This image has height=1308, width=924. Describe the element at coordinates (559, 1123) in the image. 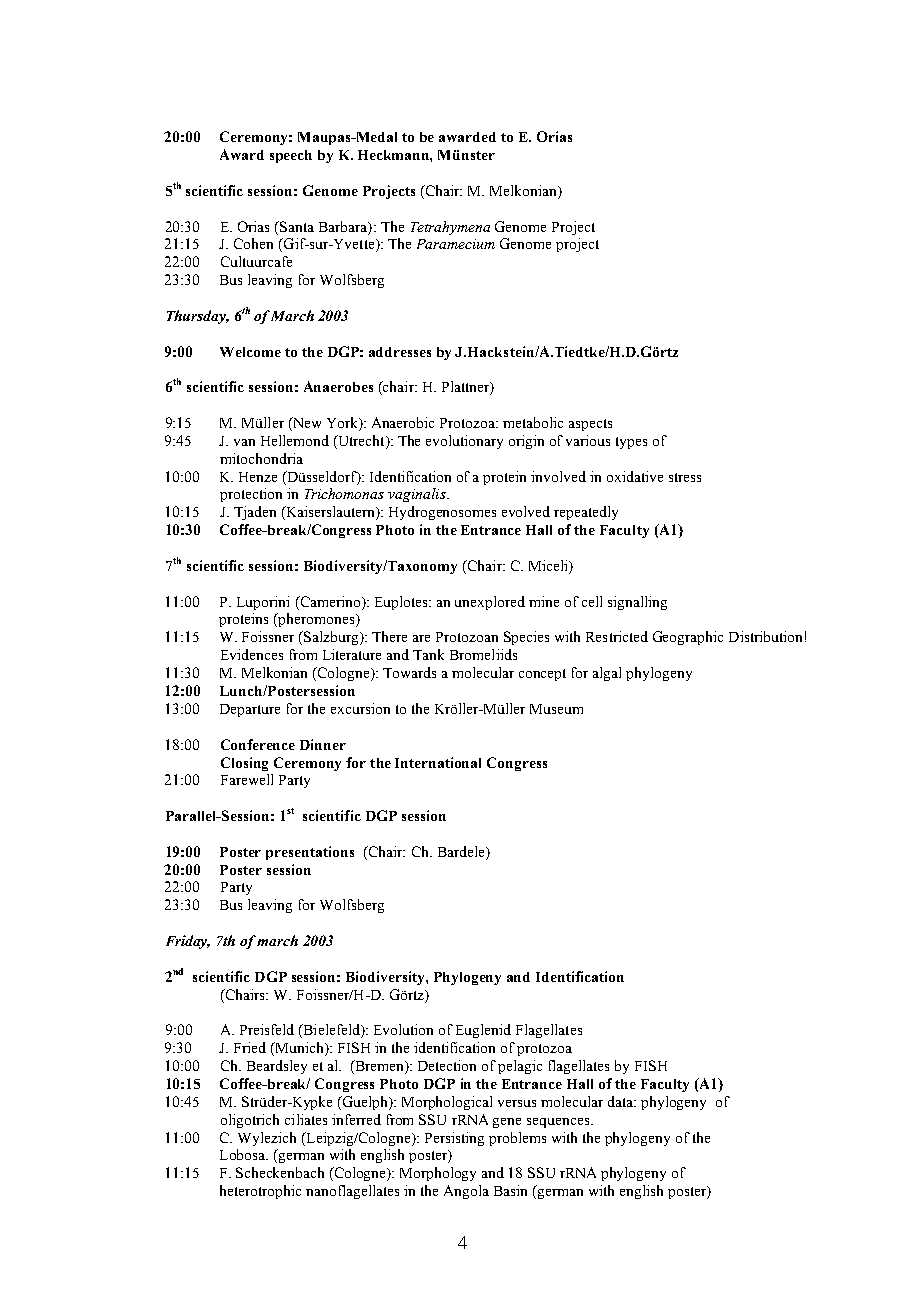

I see `sequences` at that location.
